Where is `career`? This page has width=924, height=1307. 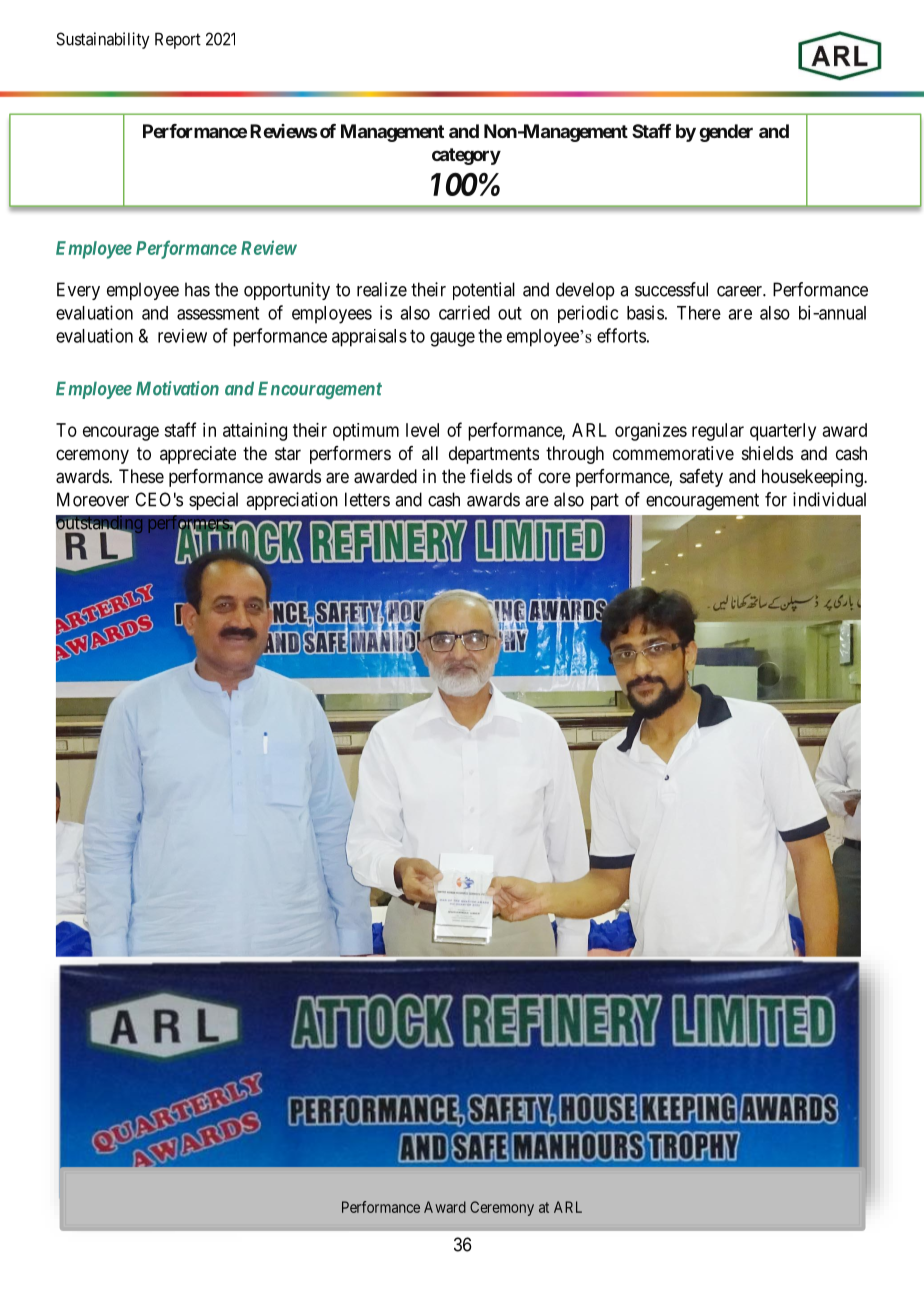 career is located at coordinates (740, 291).
